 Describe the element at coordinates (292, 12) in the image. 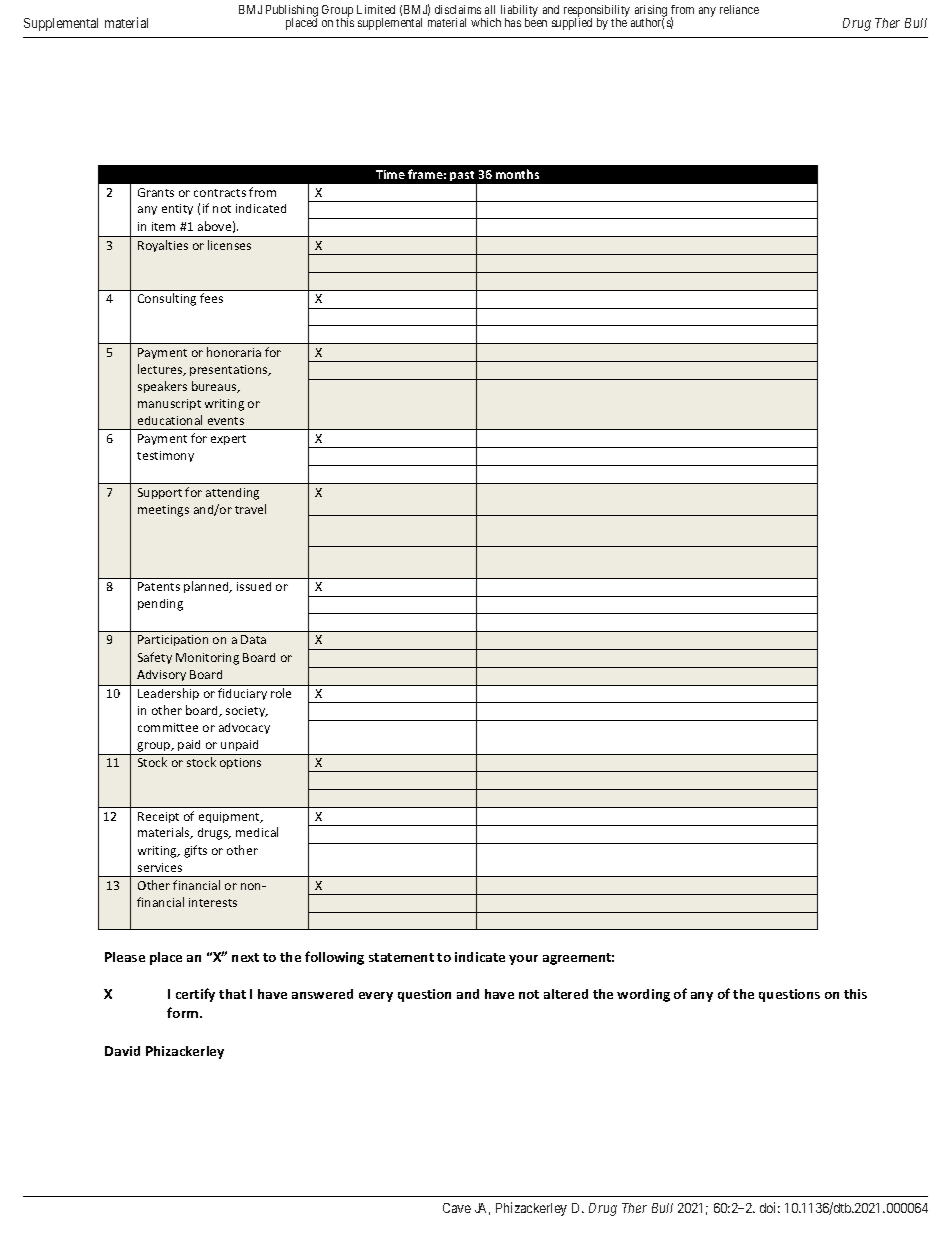

I see `Publishing` at that location.
